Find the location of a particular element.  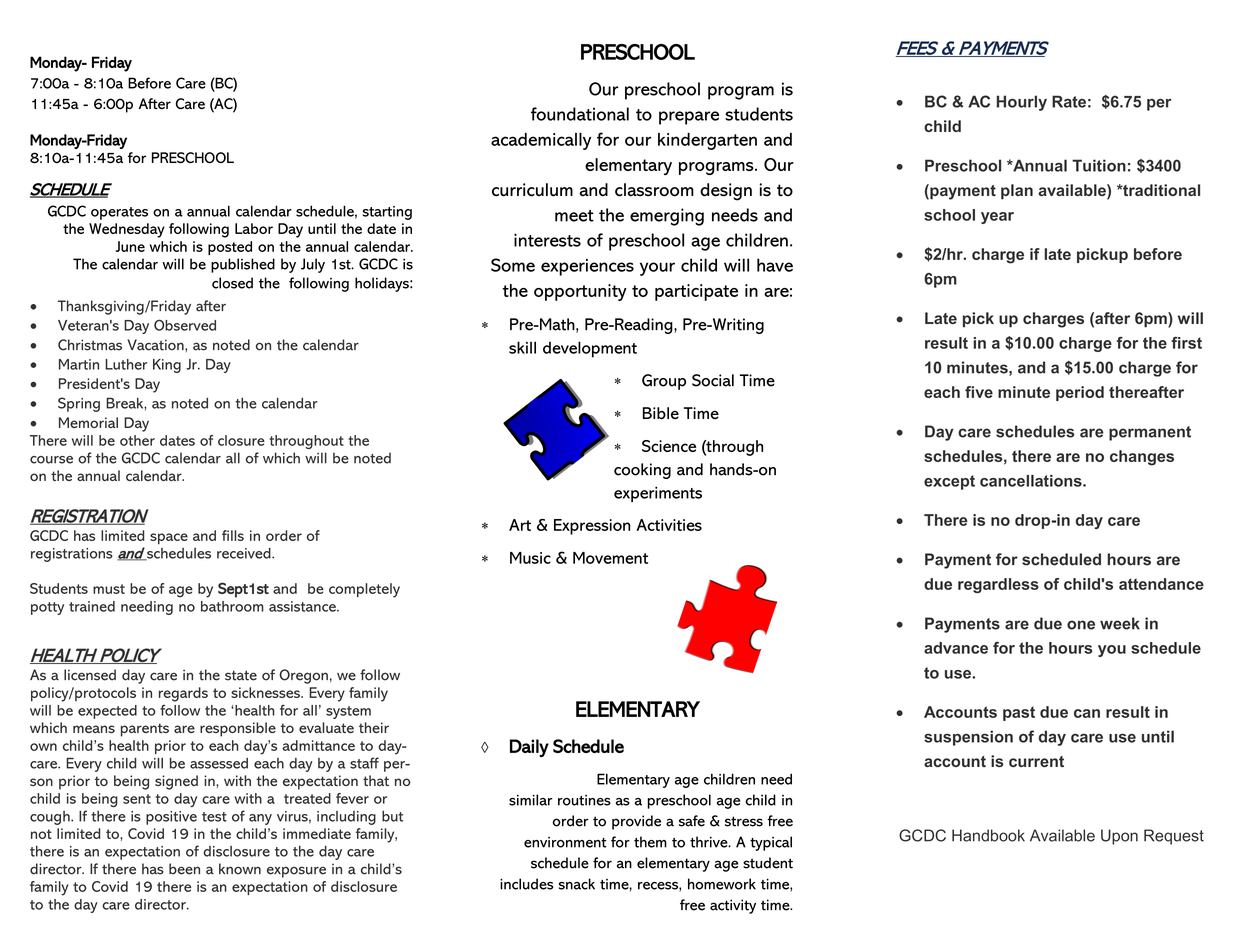

past is located at coordinates (1019, 714).
